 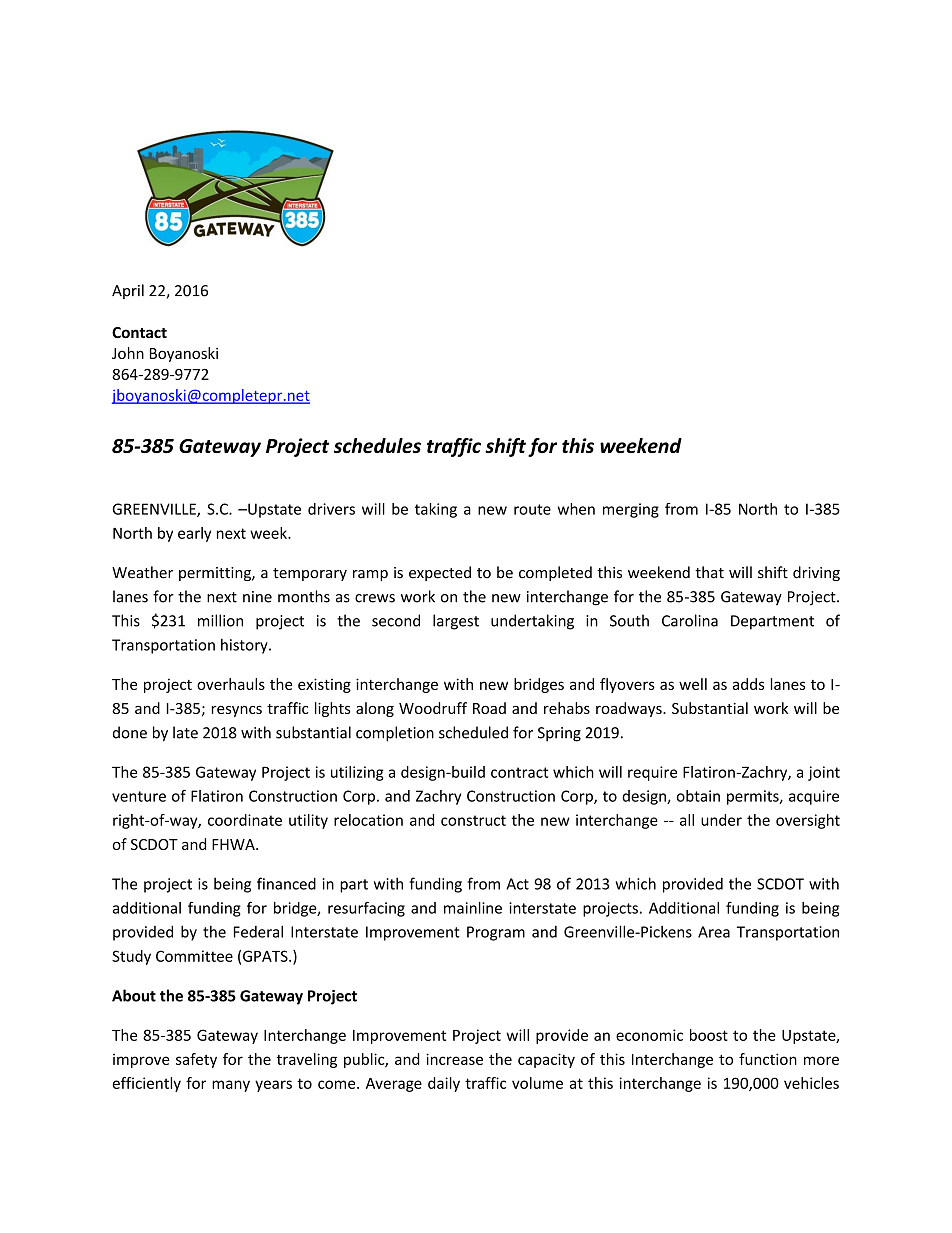 I want to click on late, so click(x=185, y=732).
